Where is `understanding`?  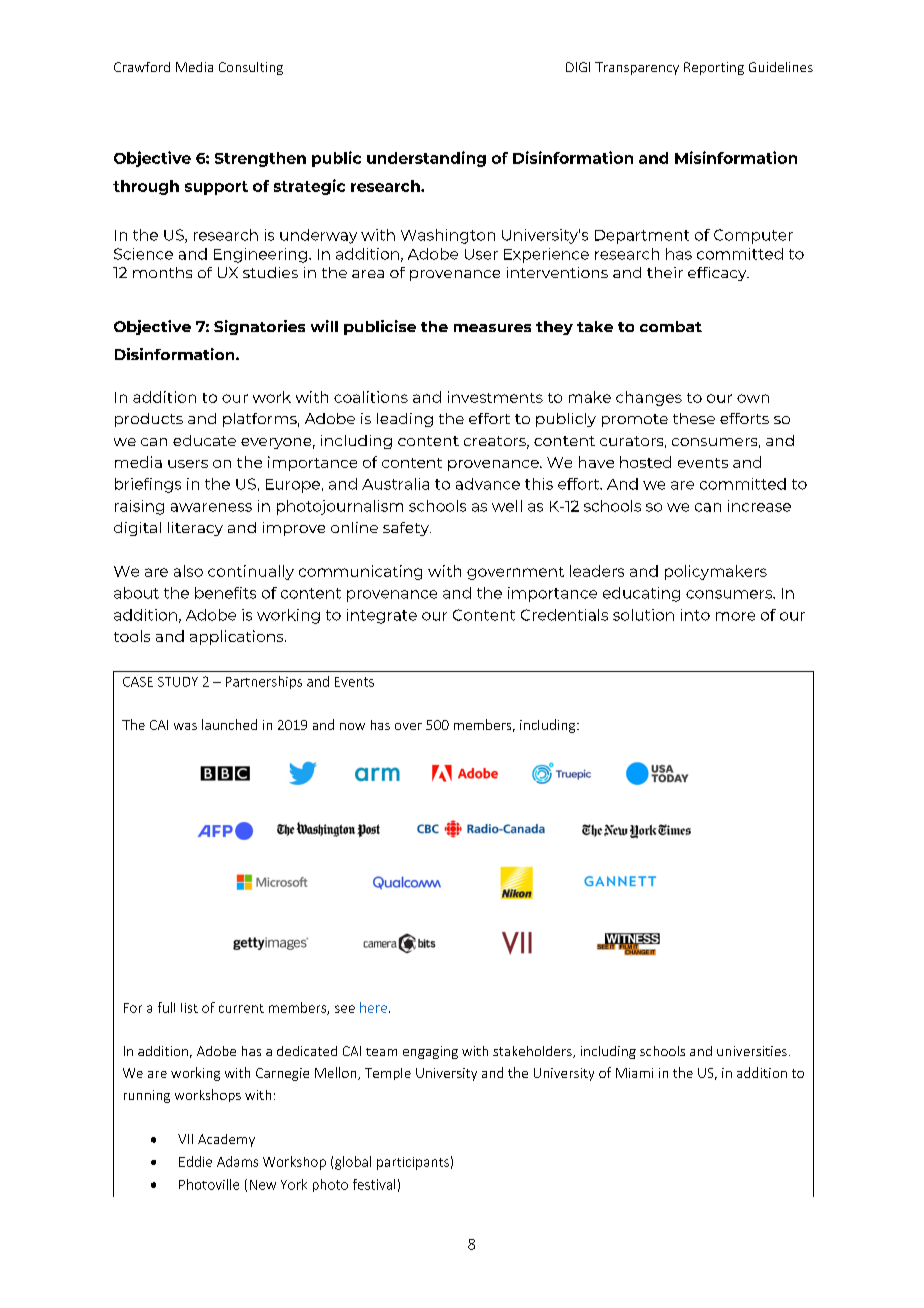 understanding is located at coordinates (426, 159).
